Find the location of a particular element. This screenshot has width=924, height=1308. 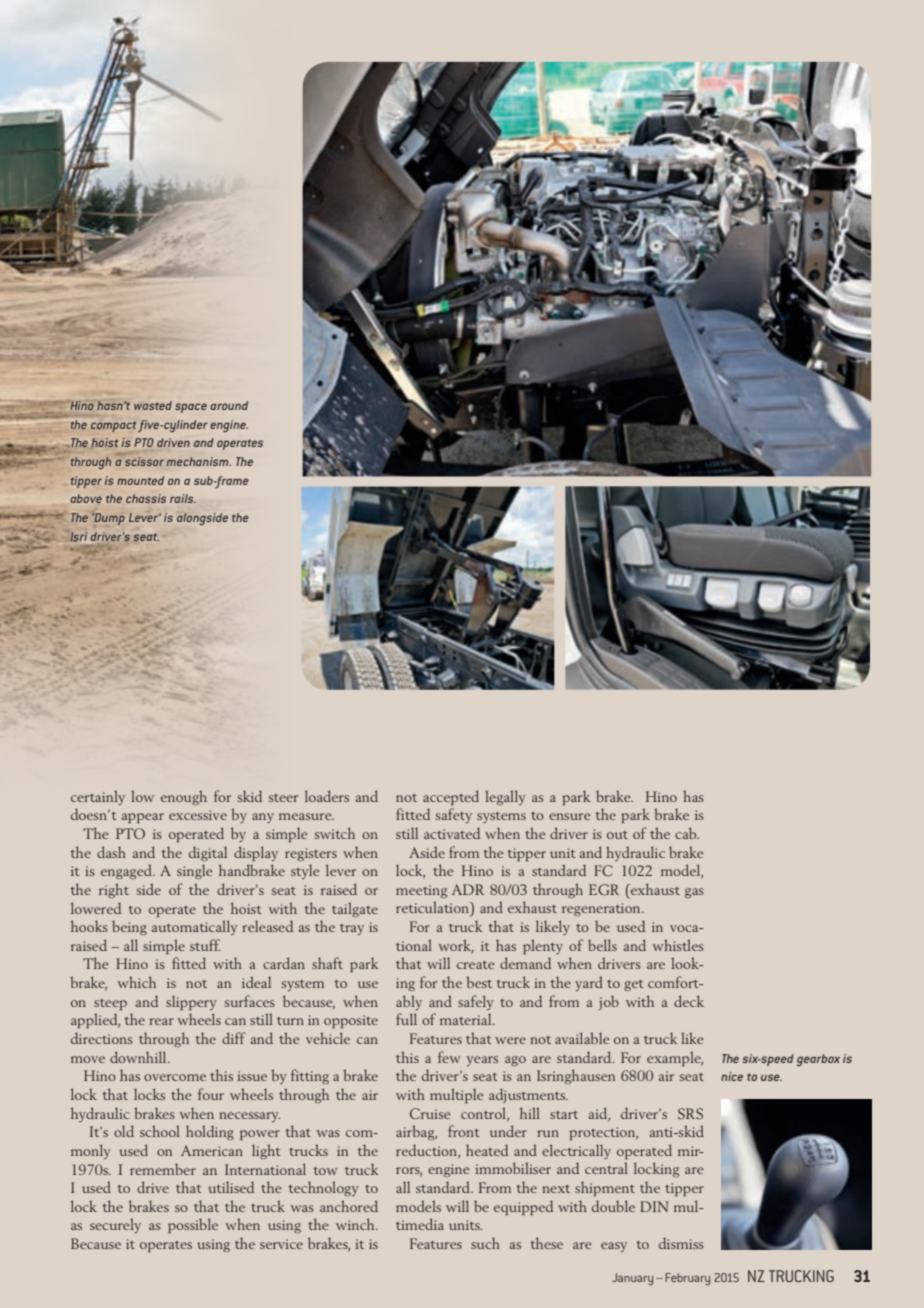

mechanism is located at coordinates (198, 461).
